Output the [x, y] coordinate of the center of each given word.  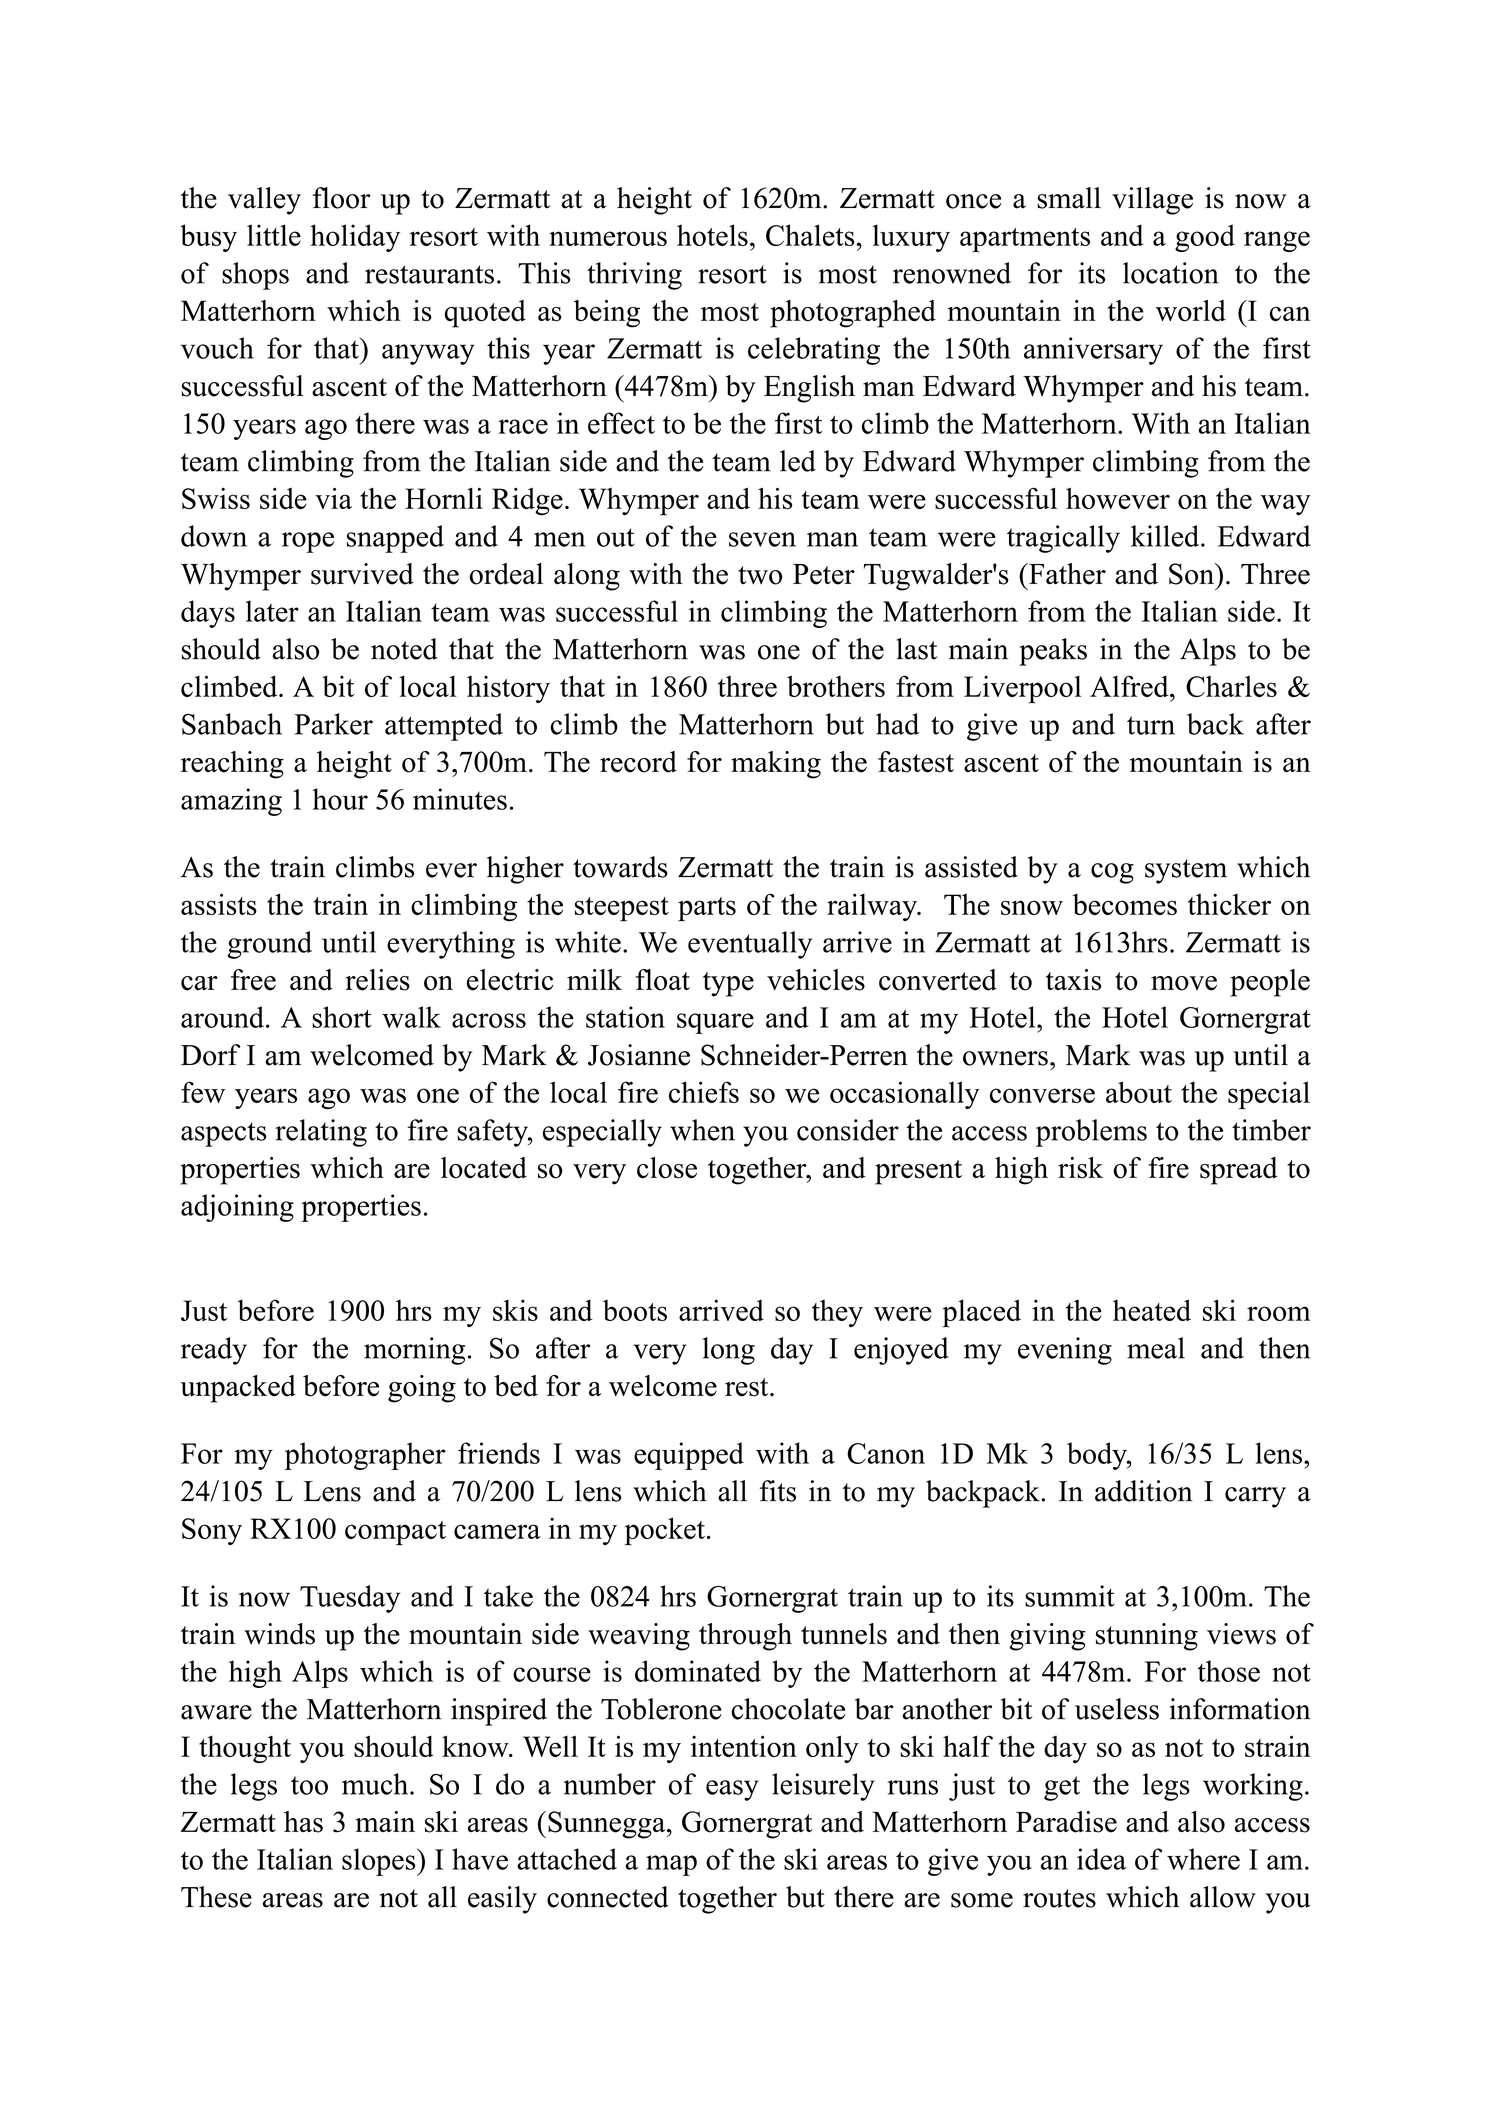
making [776, 765]
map [671, 1865]
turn [1151, 725]
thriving [634, 276]
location [1171, 273]
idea [1101, 1859]
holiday [355, 238]
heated [1152, 1310]
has [303, 1822]
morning [414, 1351]
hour [340, 799]
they [837, 1313]
